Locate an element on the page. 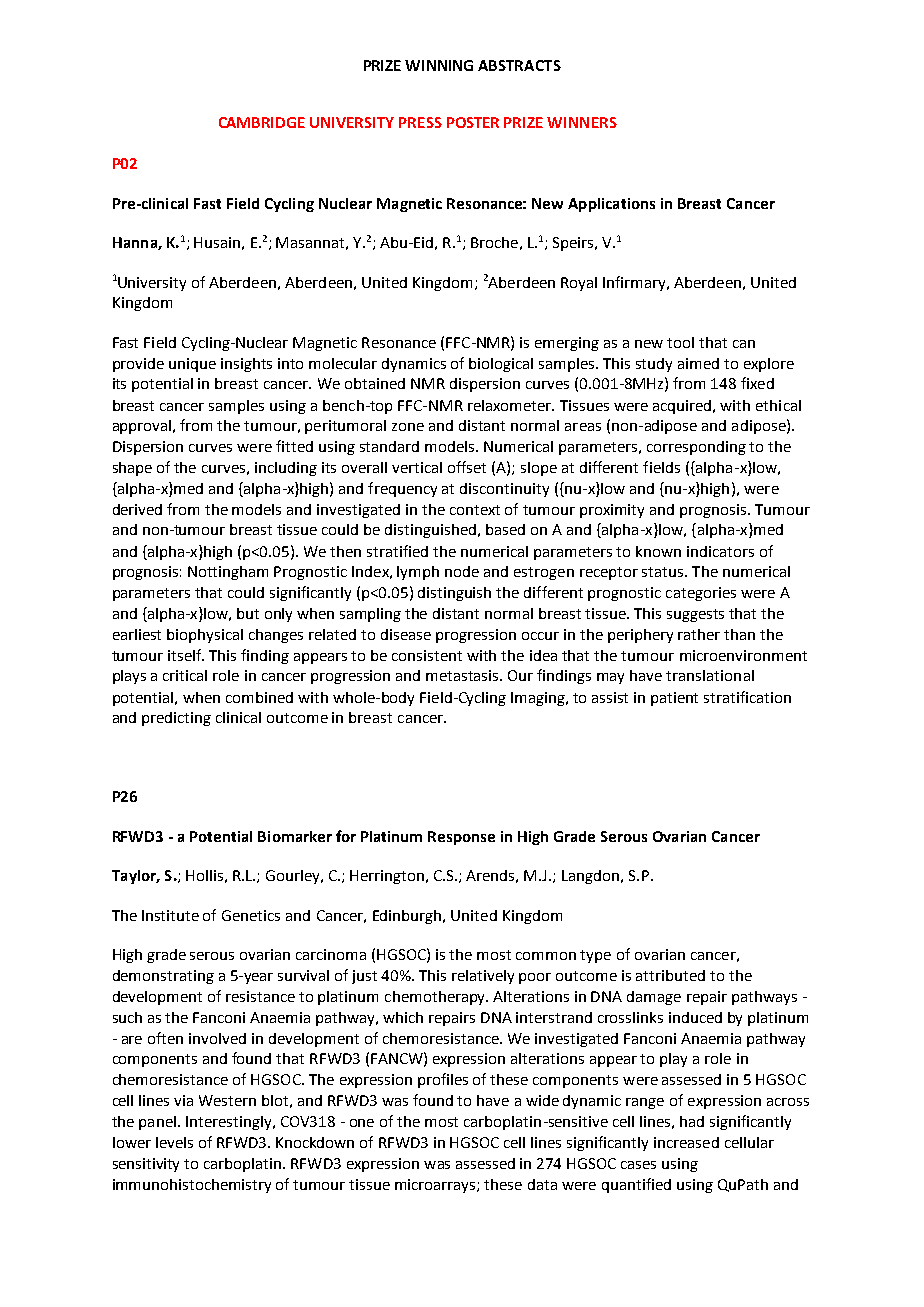 This page has width=924, height=1307. WINNERS is located at coordinates (582, 122).
